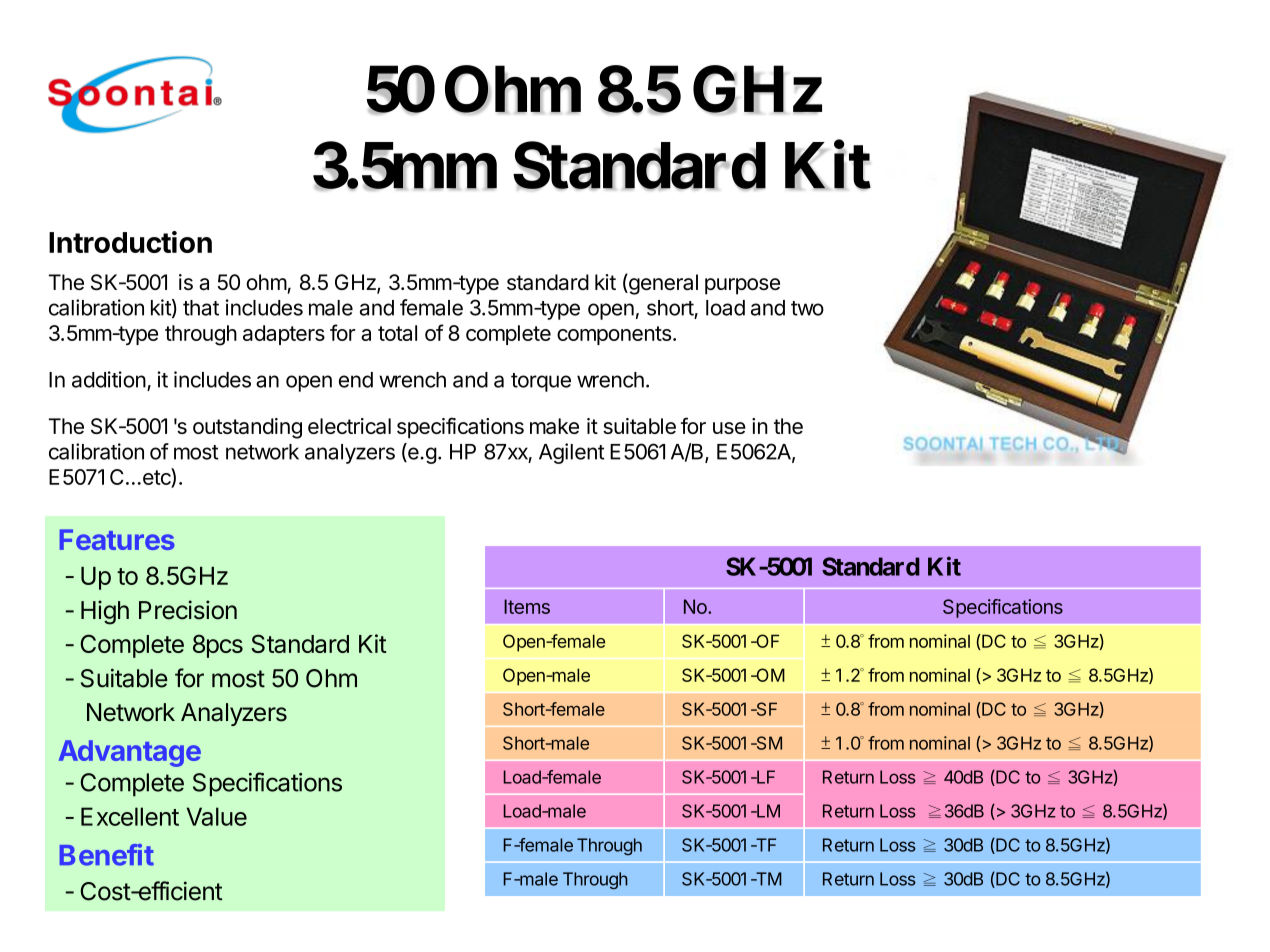 The height and width of the screenshot is (952, 1270). Describe the element at coordinates (527, 606) in the screenshot. I see `Items` at that location.
